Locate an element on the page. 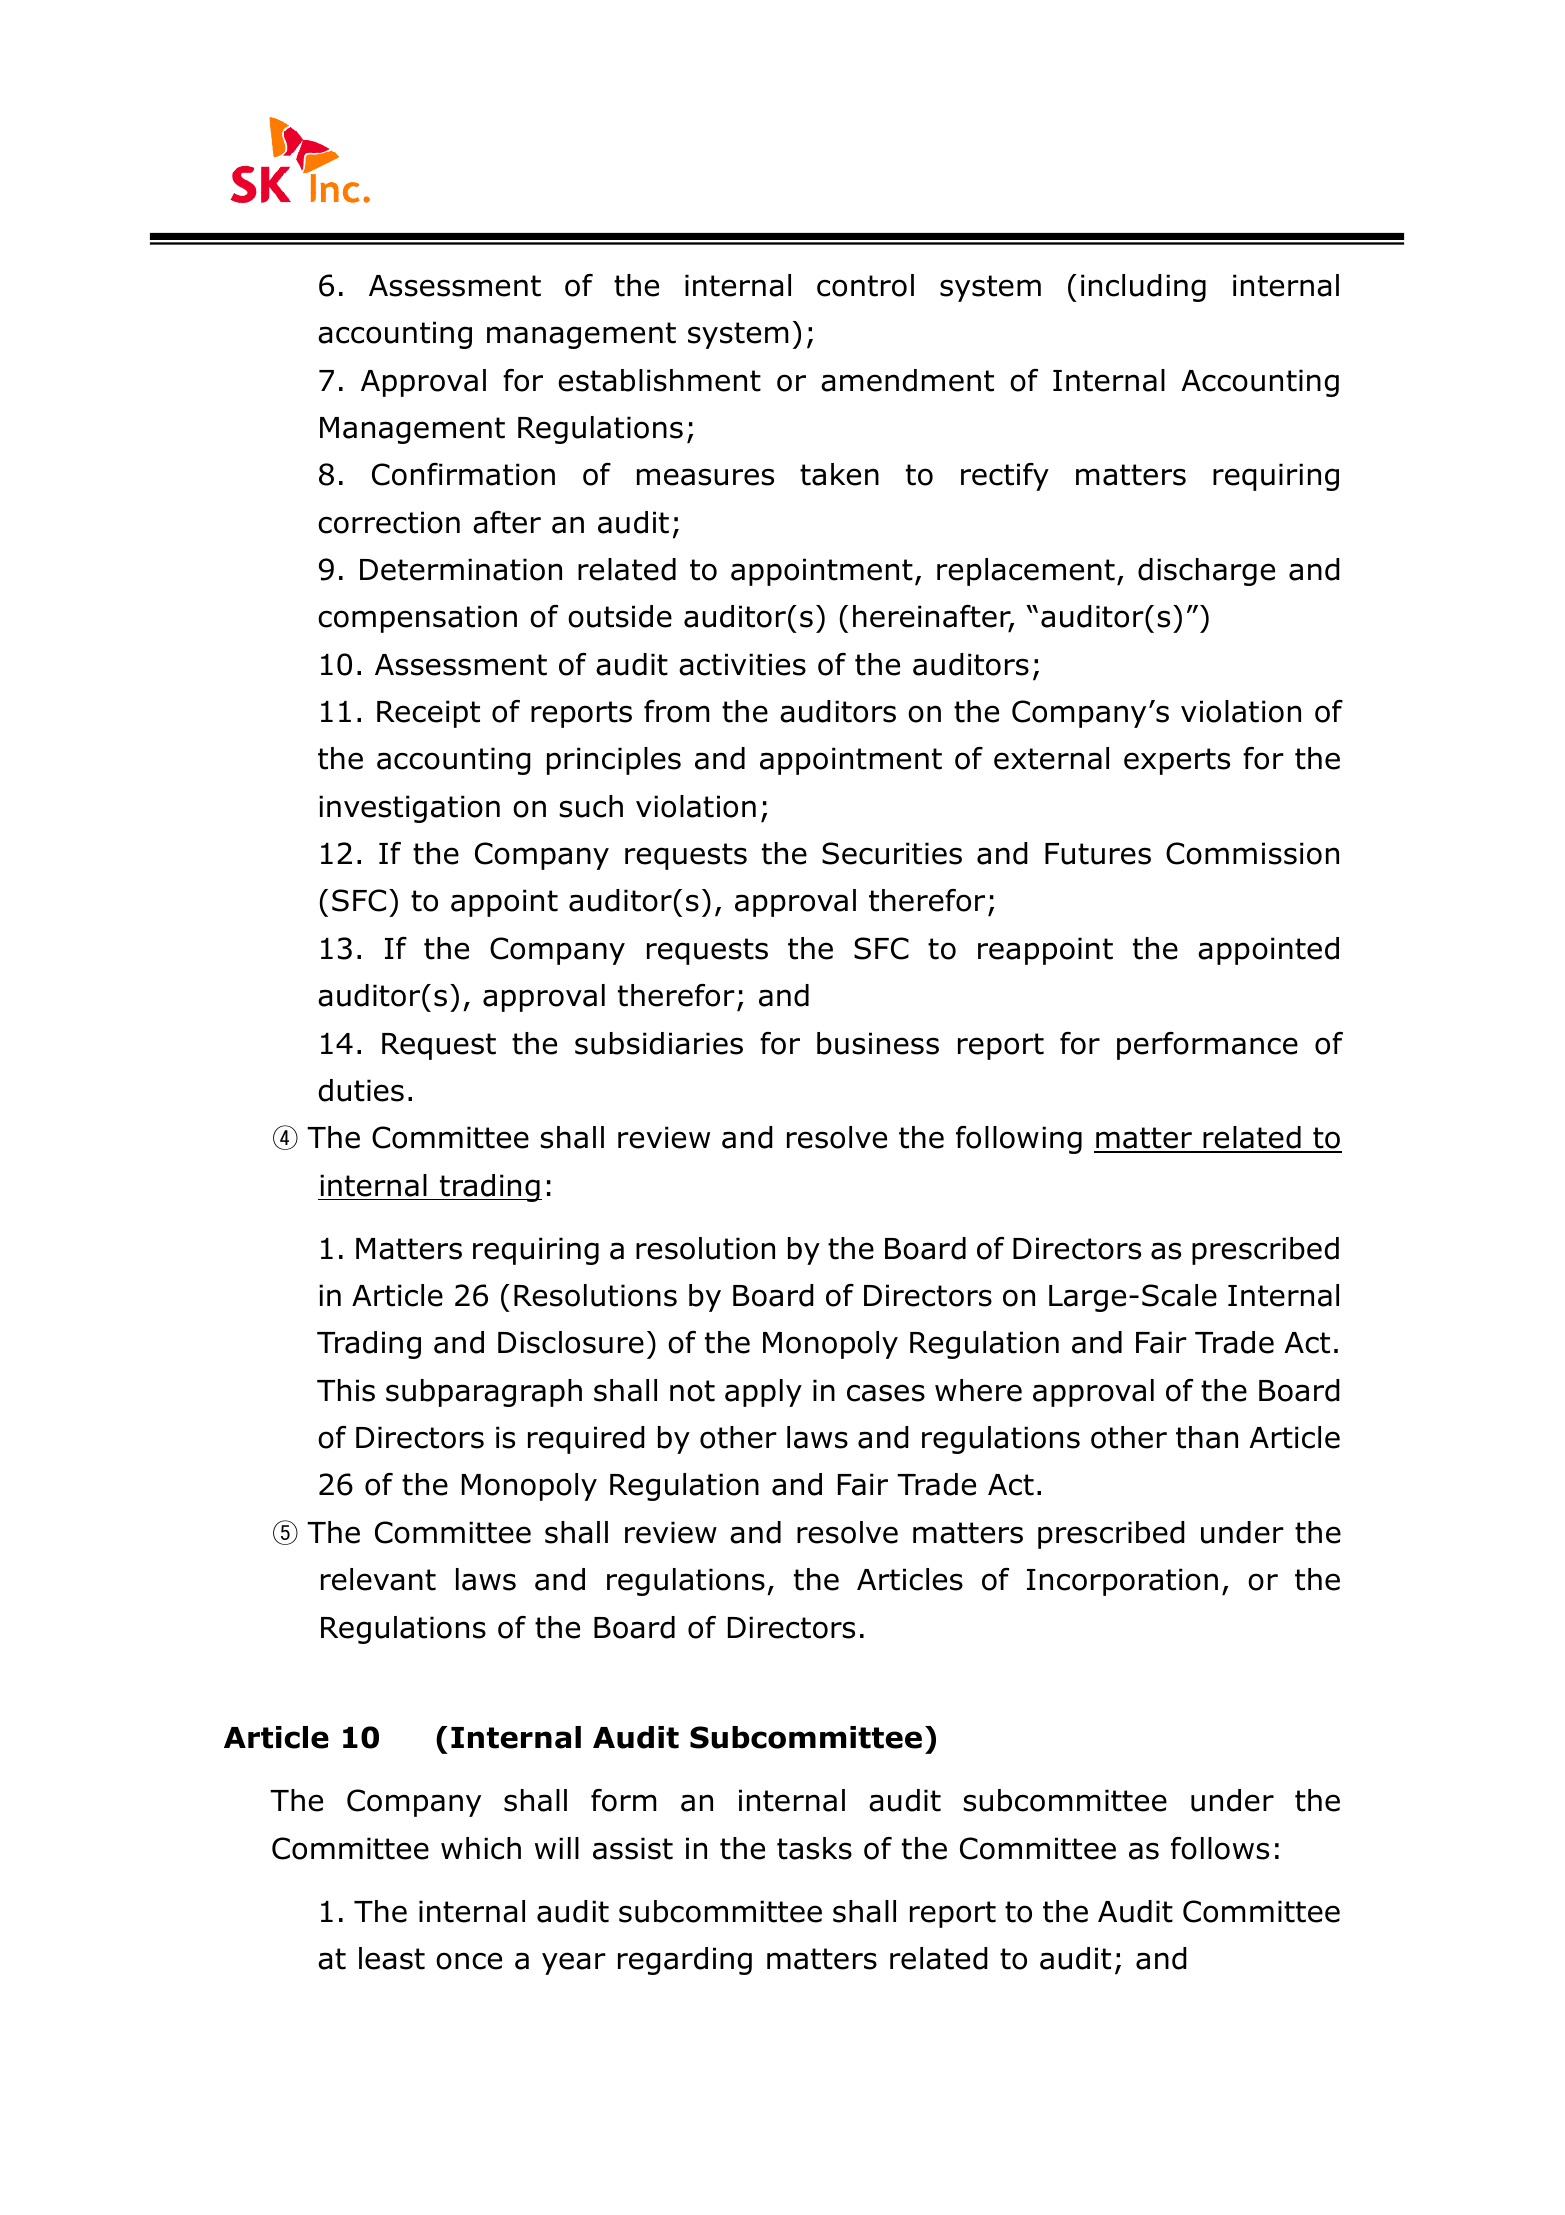 This page has height=2215, width=1565. control is located at coordinates (865, 285).
